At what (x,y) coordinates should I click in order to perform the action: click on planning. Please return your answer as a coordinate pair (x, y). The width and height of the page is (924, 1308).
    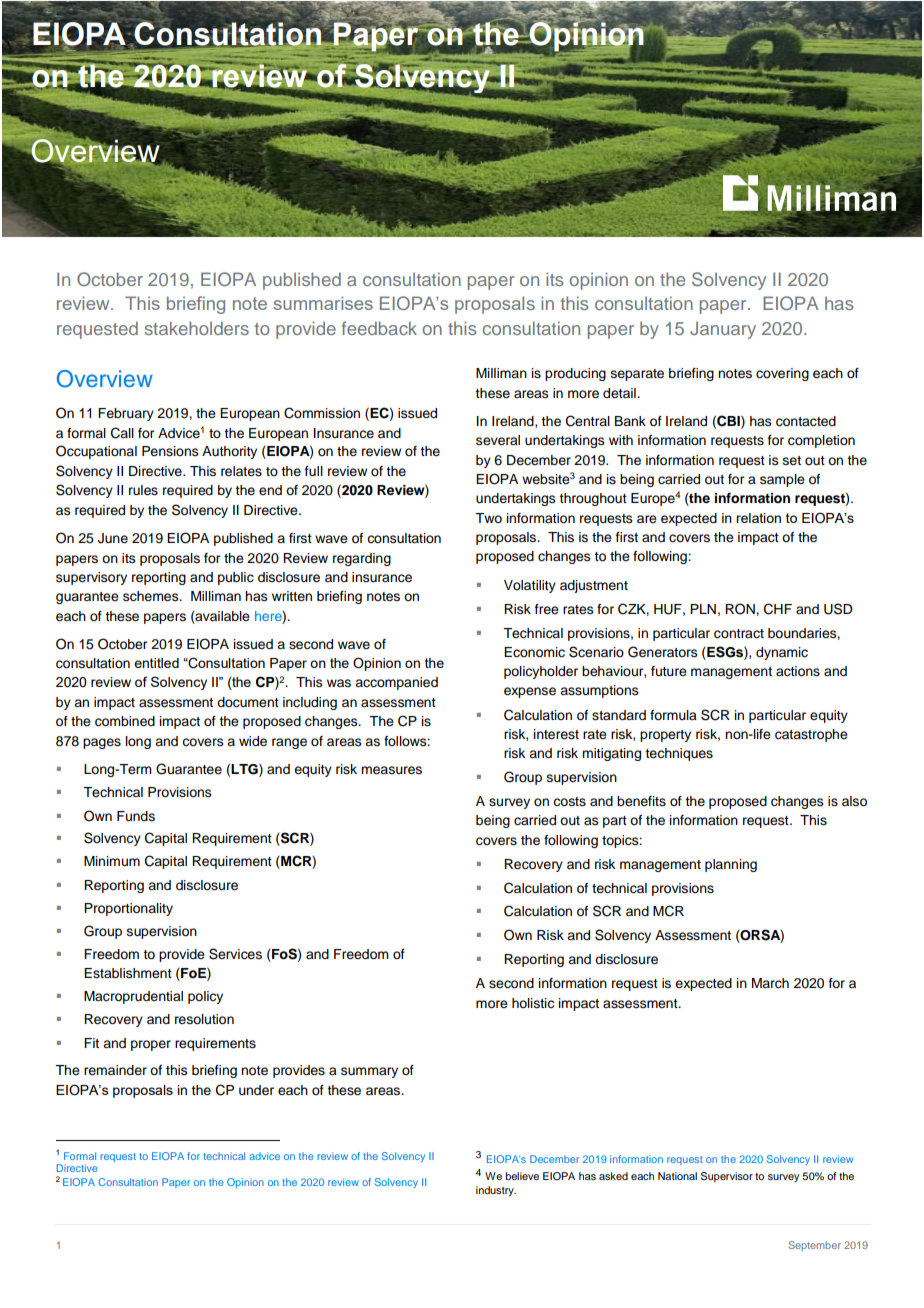
    Looking at the image, I should click on (731, 865).
